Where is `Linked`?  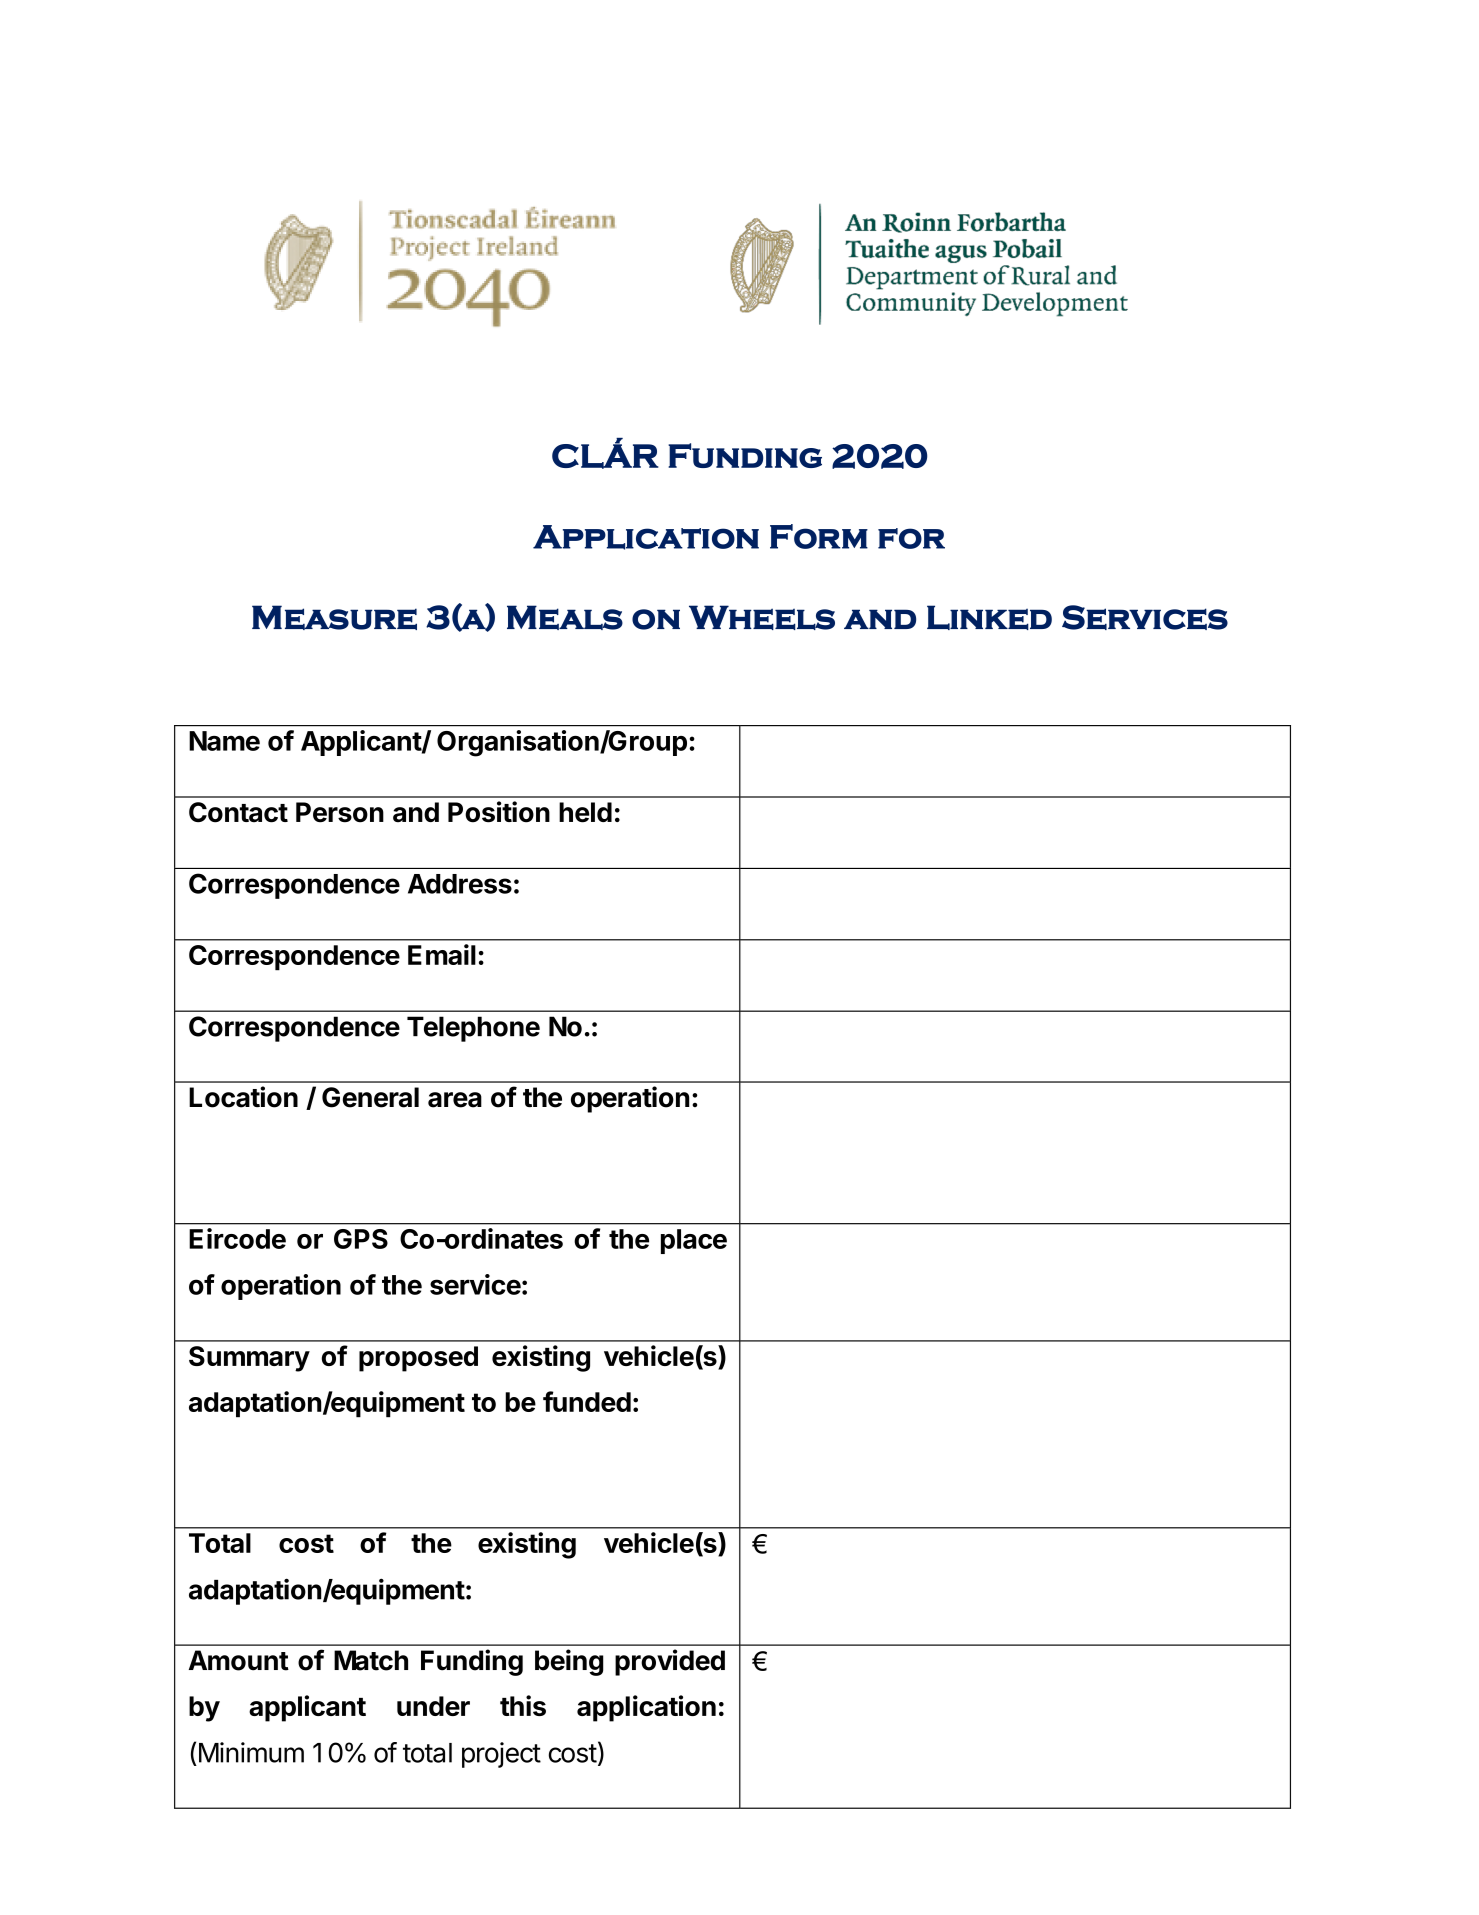
Linked is located at coordinates (989, 617).
